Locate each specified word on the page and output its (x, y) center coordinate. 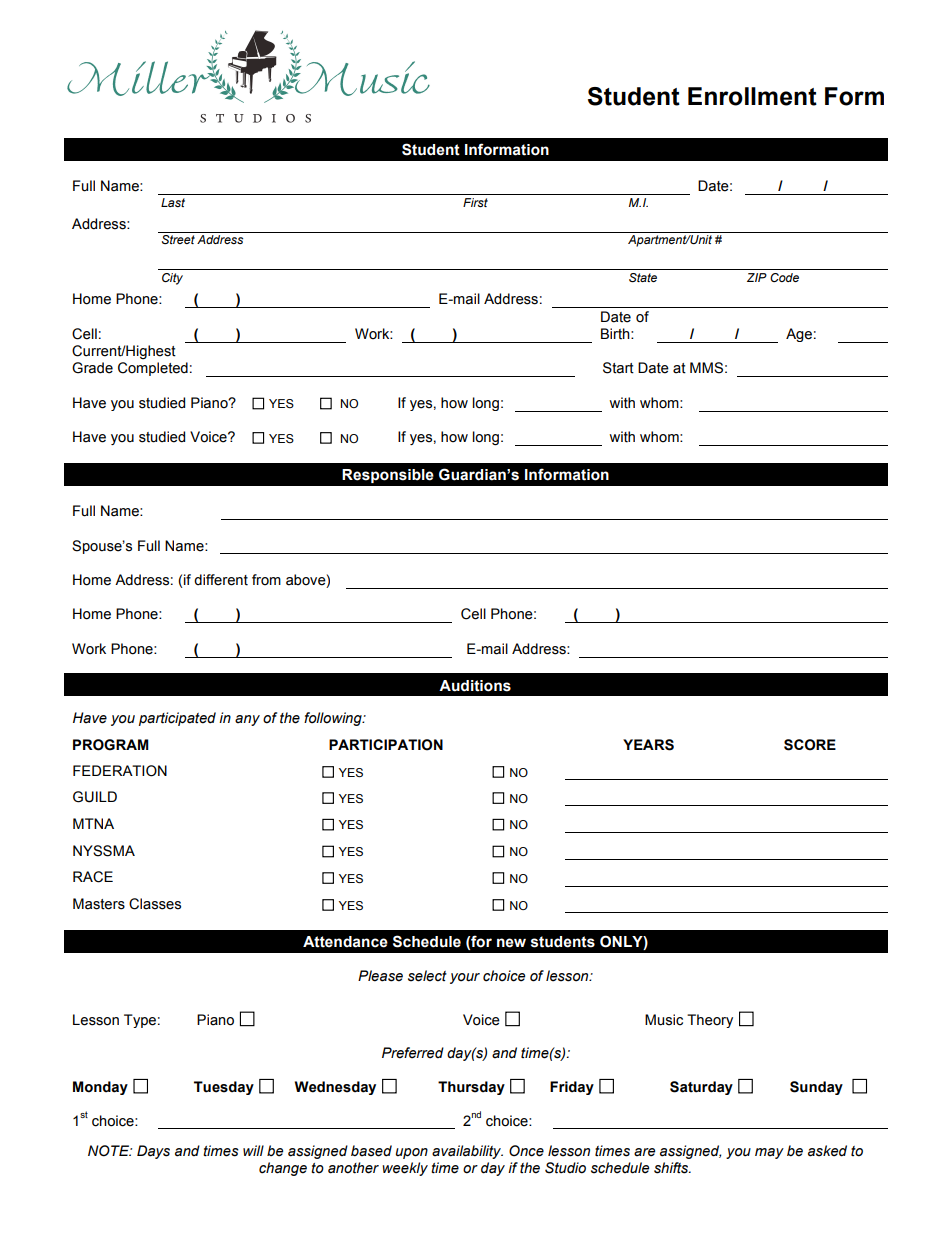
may (769, 1153)
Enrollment (752, 96)
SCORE (810, 745)
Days (153, 1152)
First (475, 202)
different (221, 580)
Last (173, 202)
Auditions (475, 686)
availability (467, 1152)
